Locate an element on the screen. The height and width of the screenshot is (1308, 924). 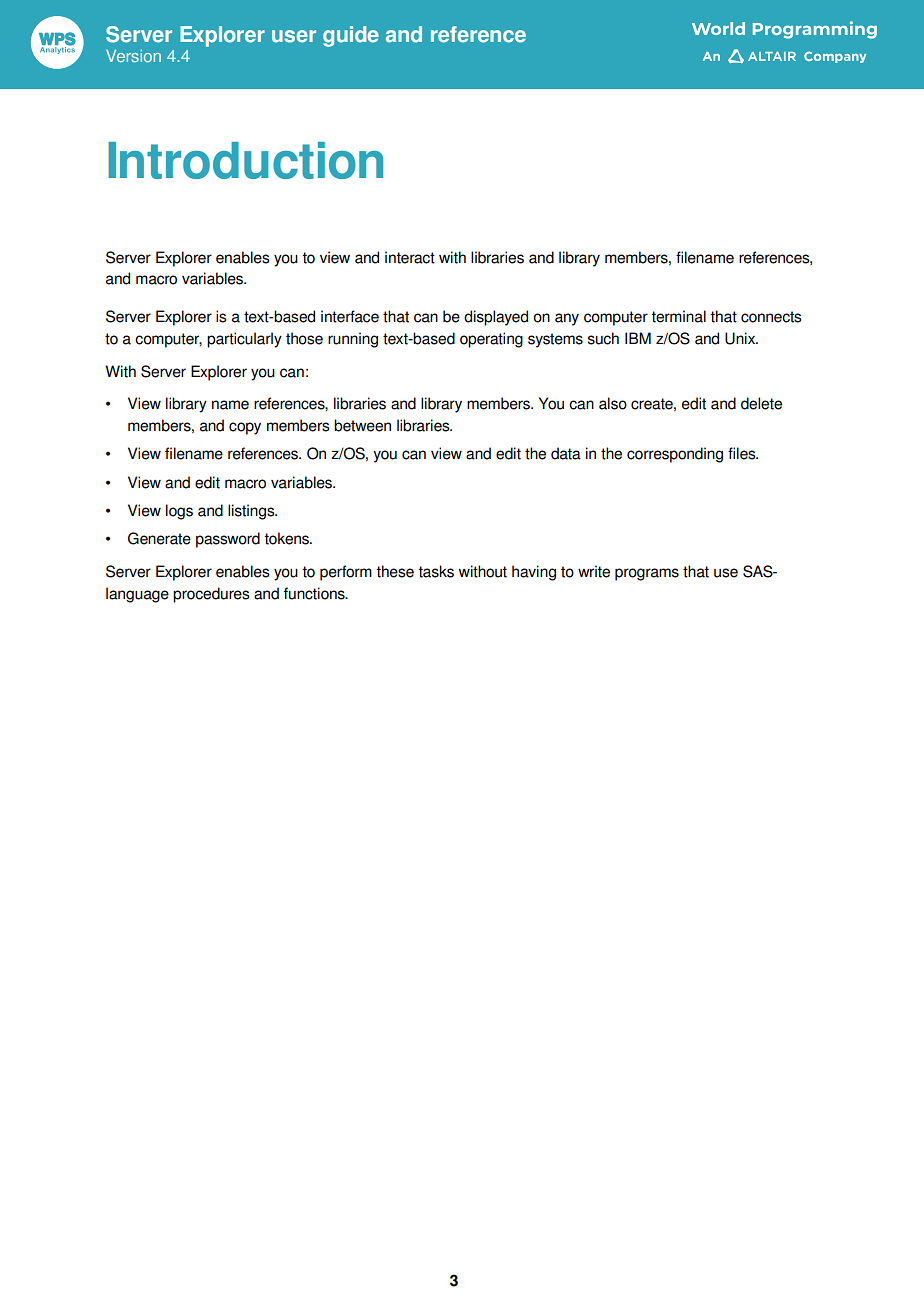
guide is located at coordinates (351, 36).
